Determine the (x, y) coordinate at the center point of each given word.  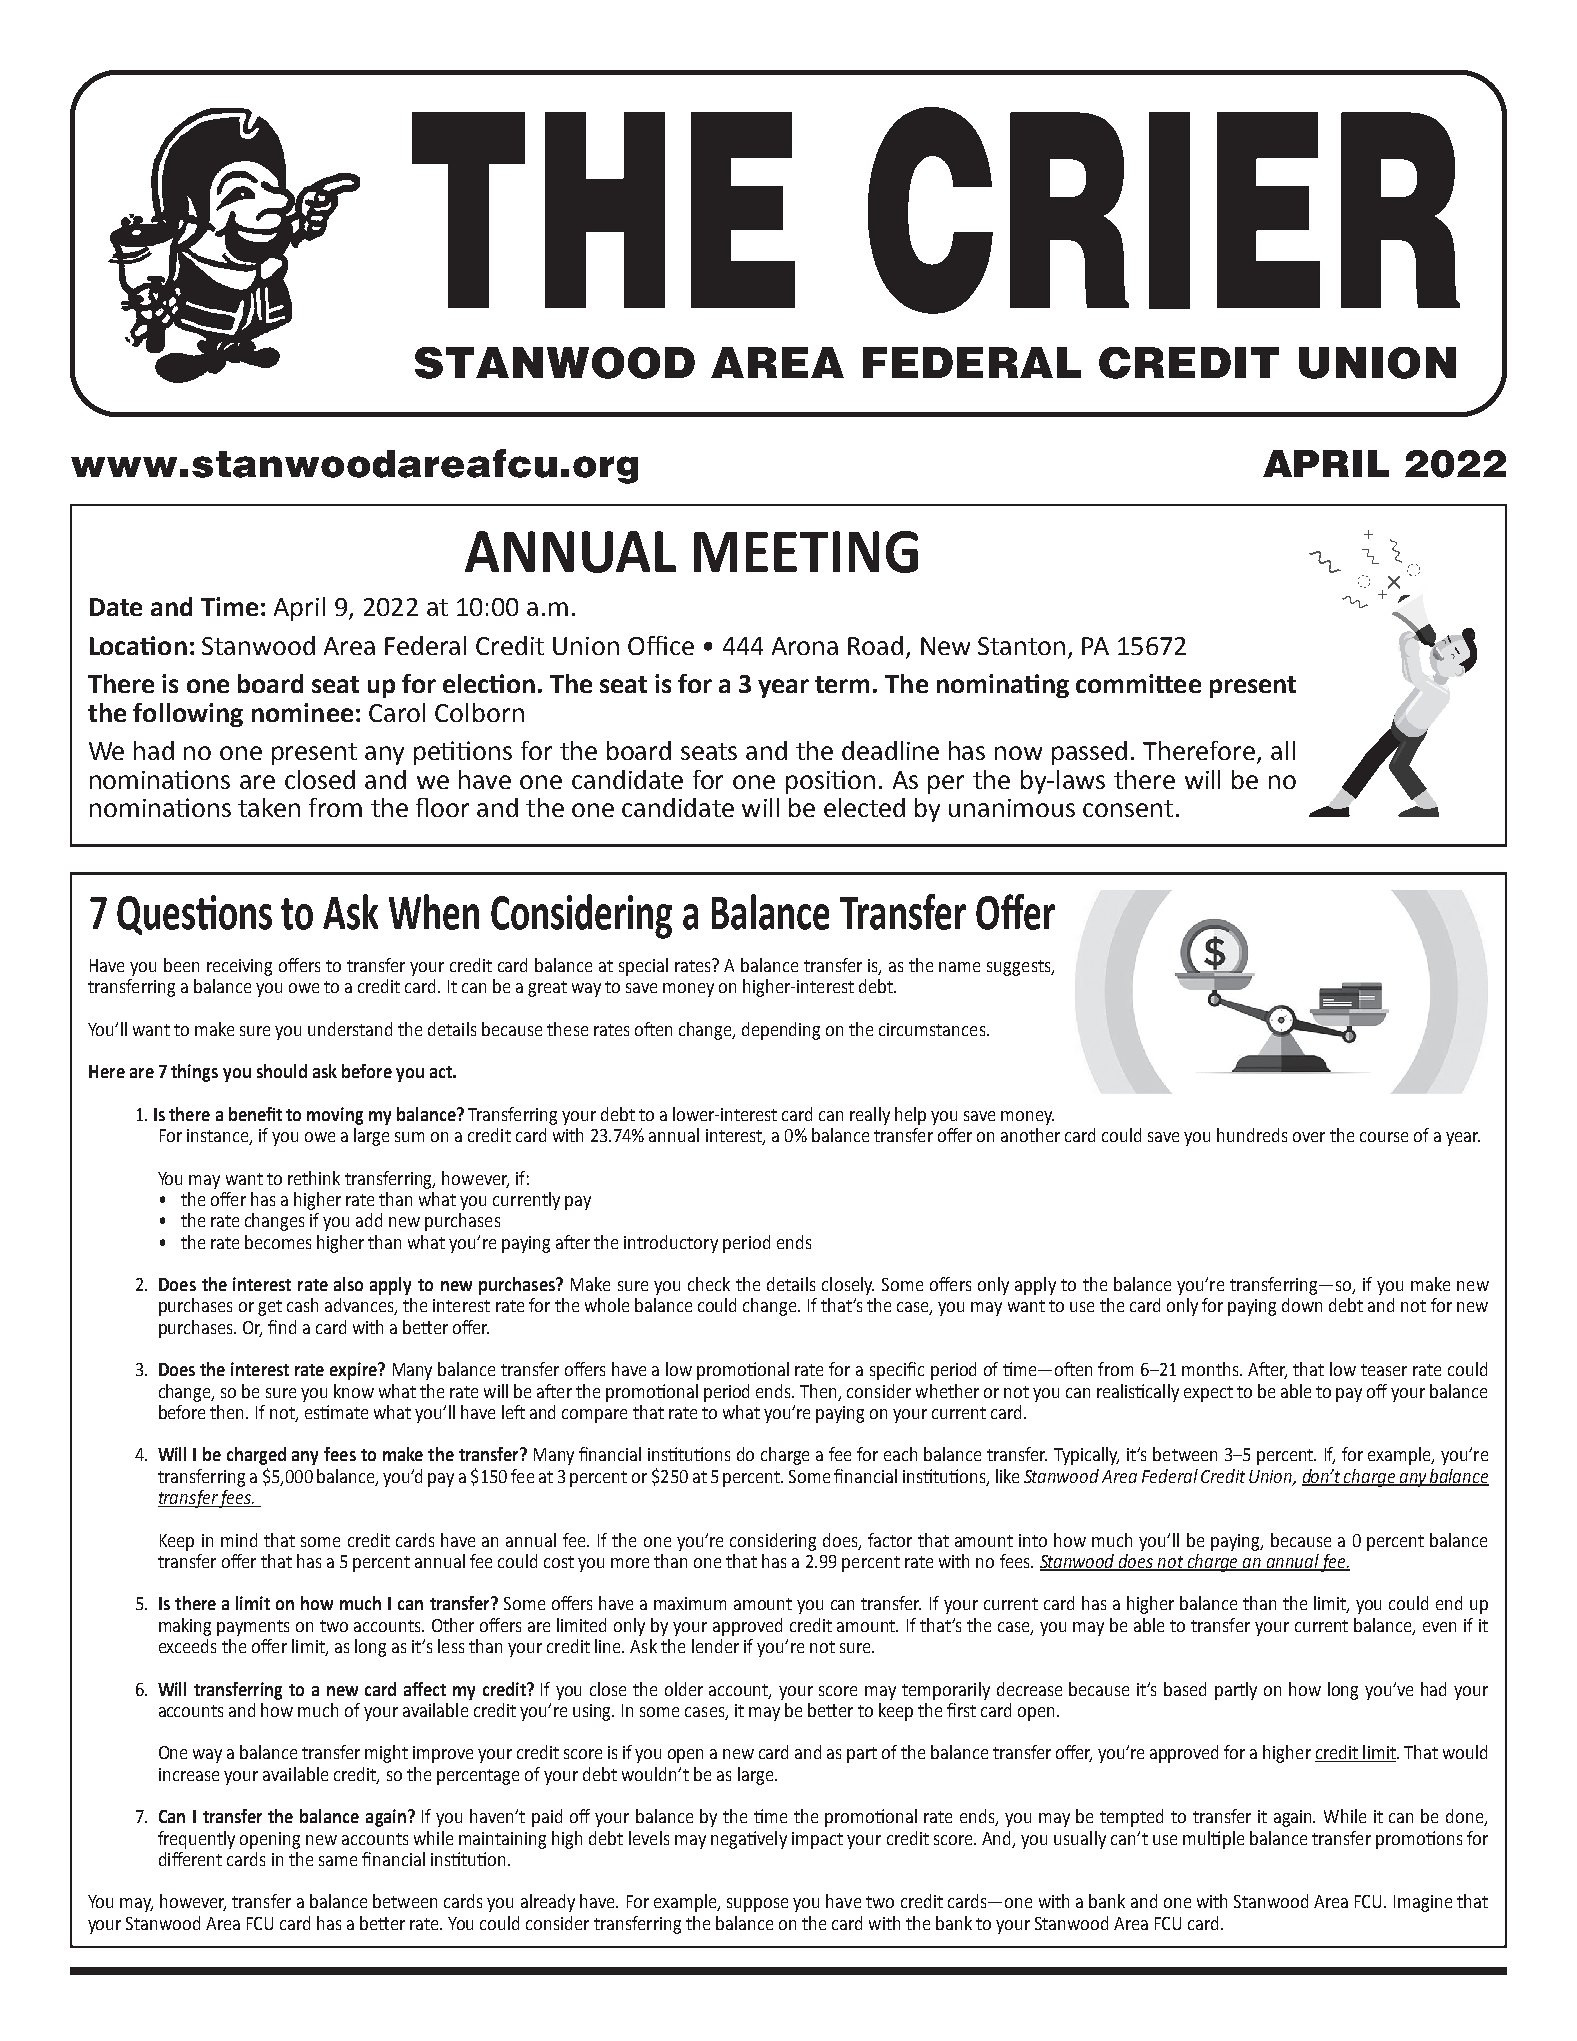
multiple (1213, 1840)
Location (138, 645)
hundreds (1252, 1135)
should (282, 1071)
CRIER (1164, 210)
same (338, 1861)
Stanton (1021, 646)
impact (817, 1840)
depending (781, 1031)
